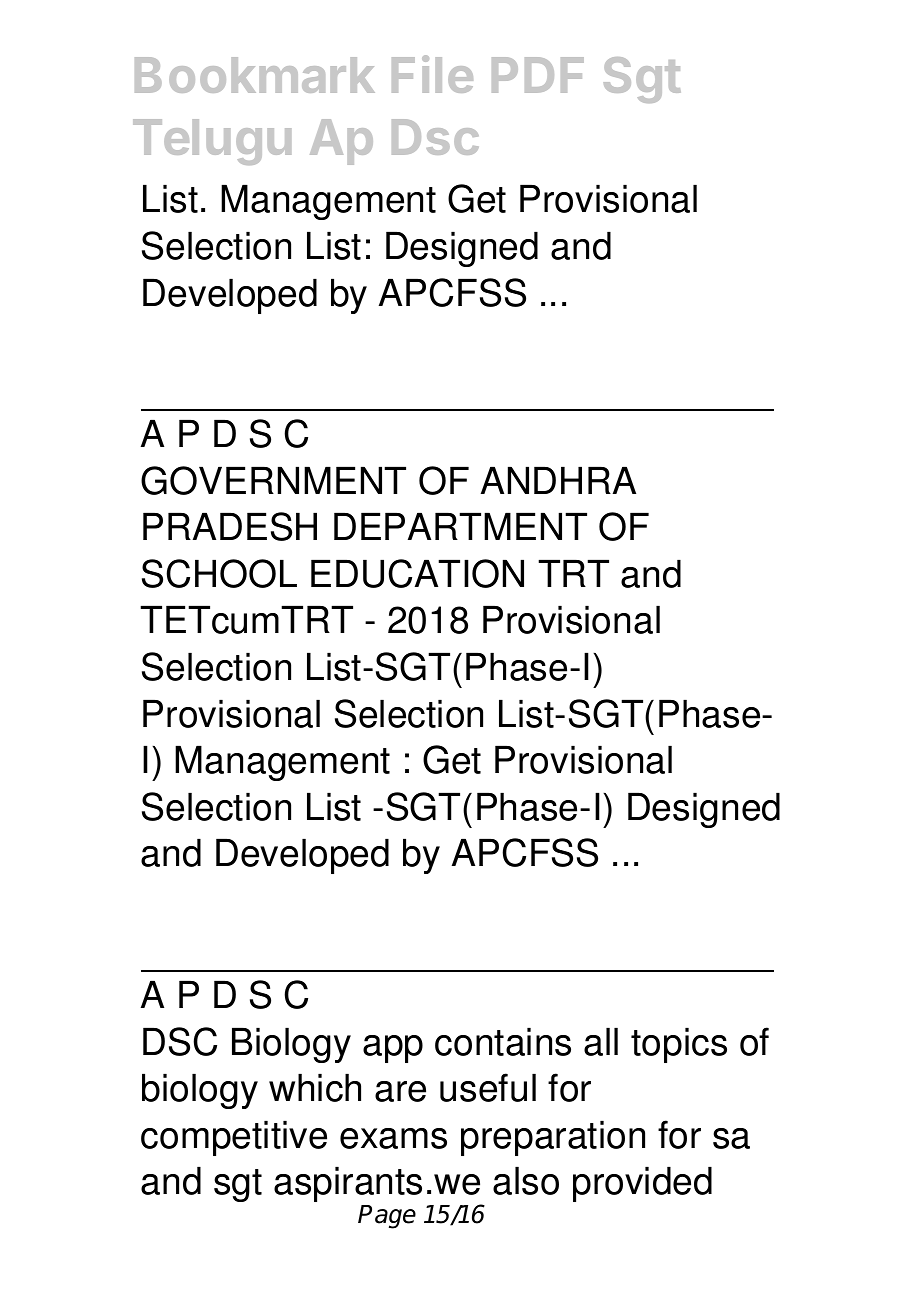 The width and height of the image is (924, 1303). What do you see at coordinates (432, 74) in the image?
I see `File` at bounding box center [432, 74].
